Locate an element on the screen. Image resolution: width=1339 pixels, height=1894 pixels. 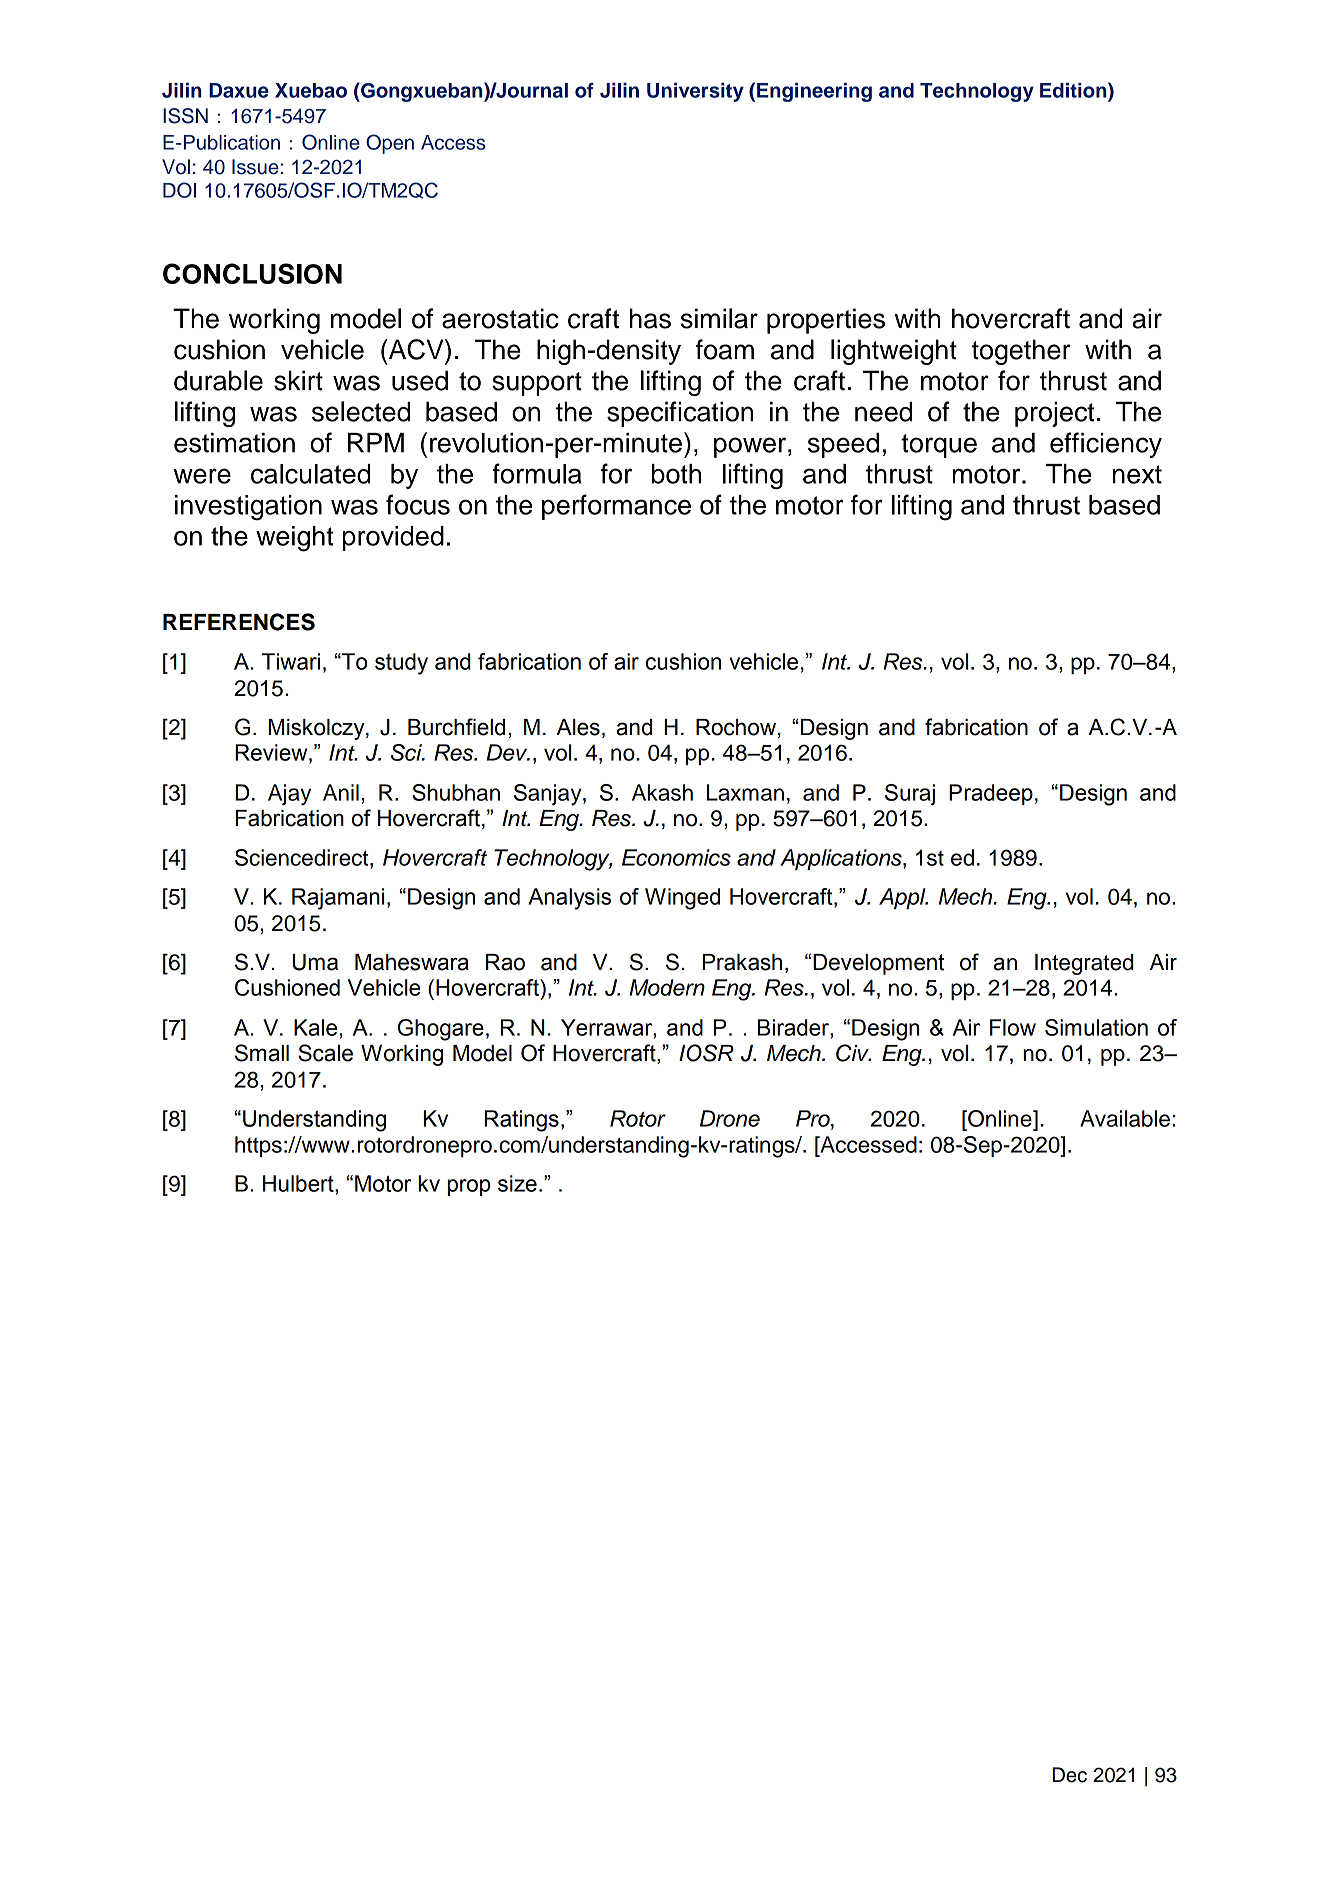
Issue is located at coordinates (256, 167).
